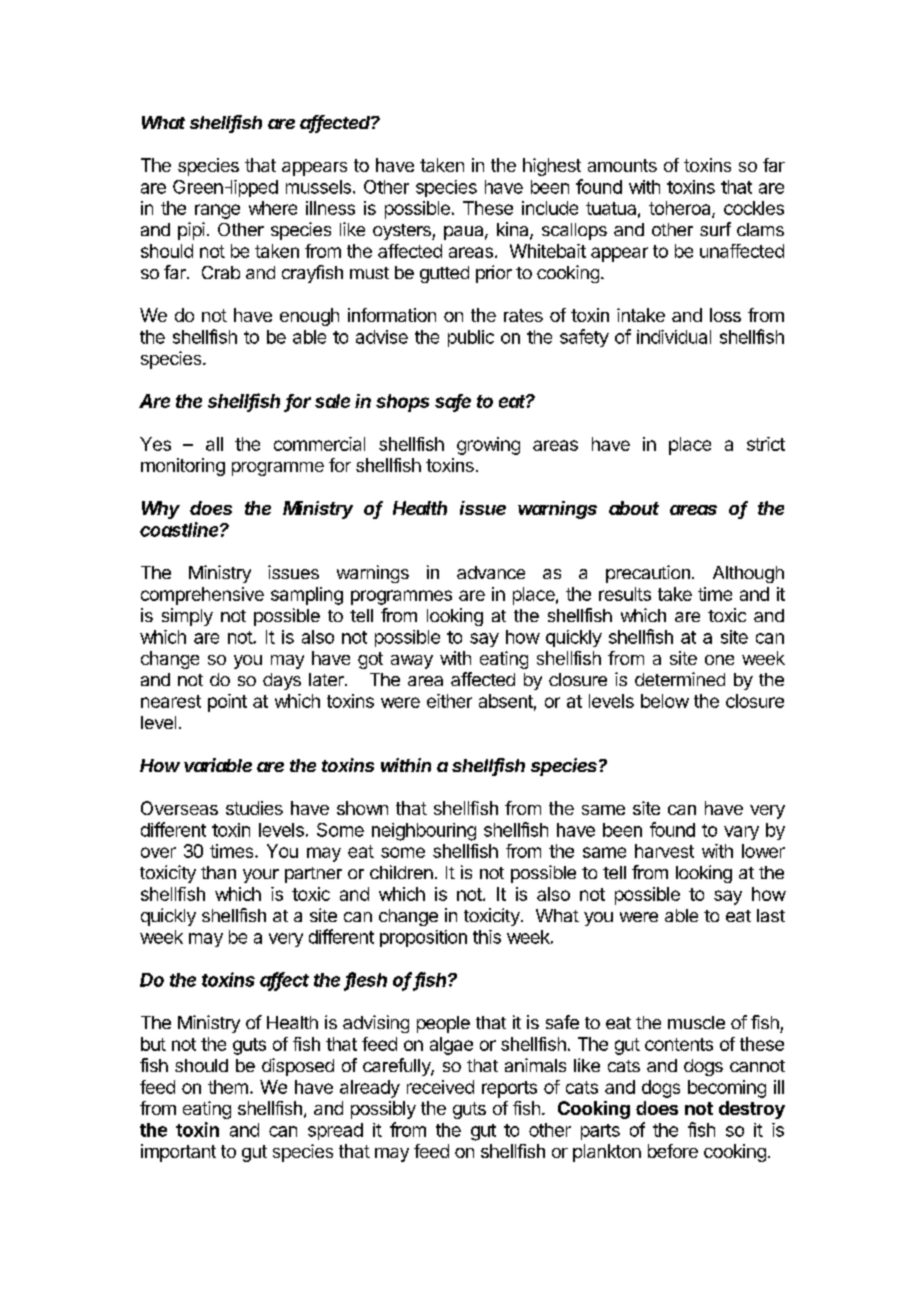 Image resolution: width=924 pixels, height=1308 pixels. I want to click on them, so click(228, 1087).
